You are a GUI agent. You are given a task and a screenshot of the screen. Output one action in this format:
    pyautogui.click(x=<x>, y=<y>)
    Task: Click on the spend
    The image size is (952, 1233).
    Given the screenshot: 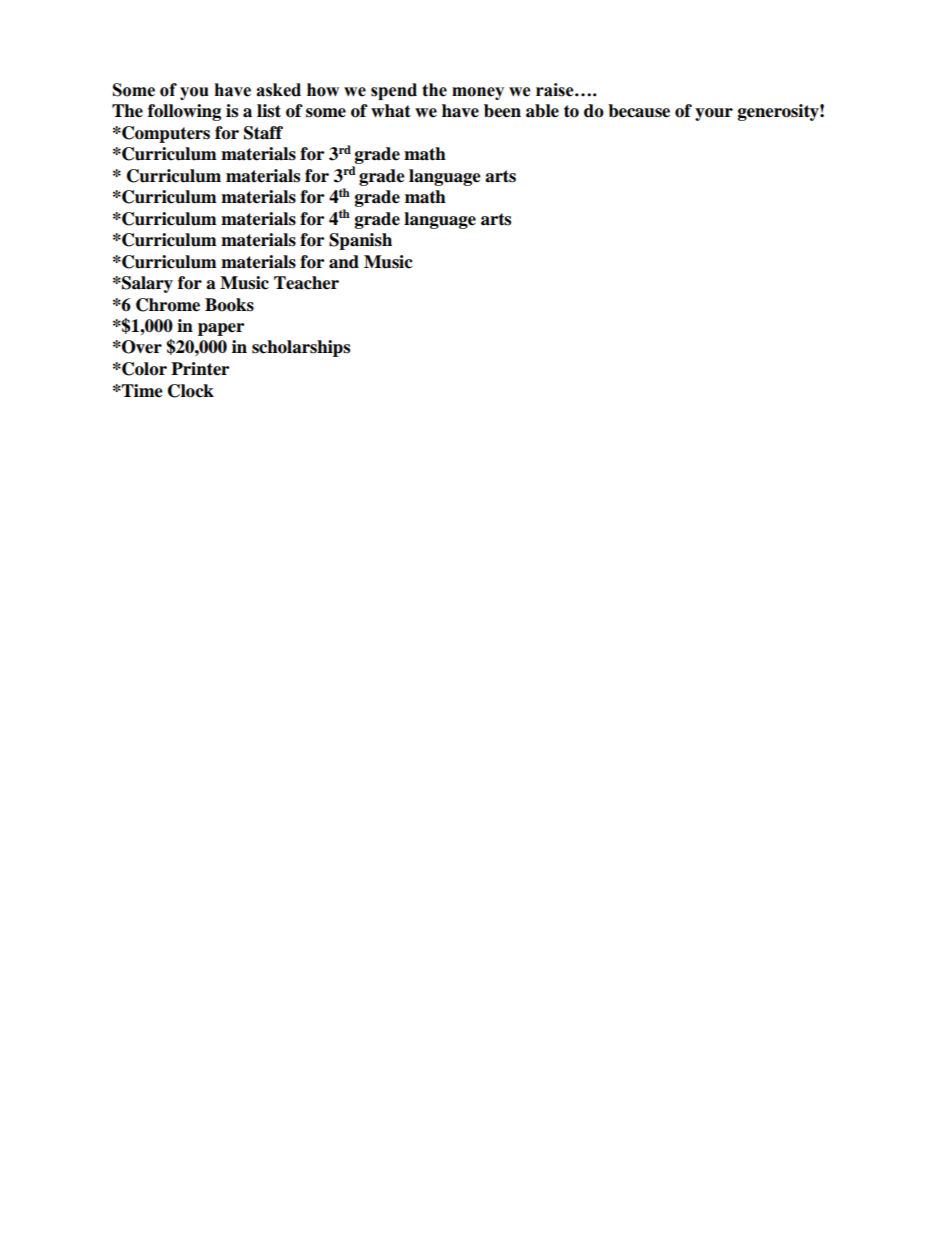 What is the action you would take?
    pyautogui.click(x=394, y=91)
